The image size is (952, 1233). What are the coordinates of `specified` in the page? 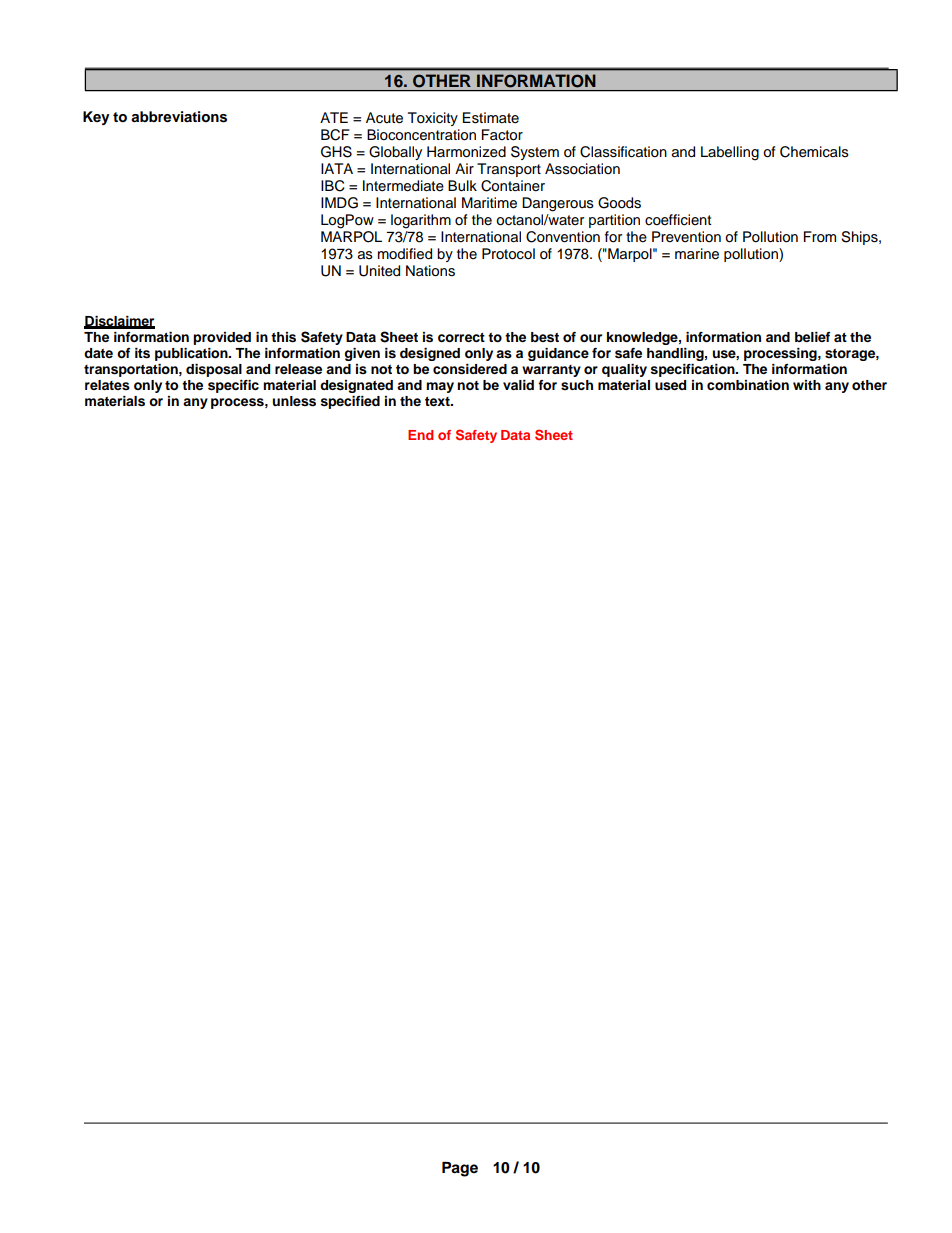 It's located at (350, 402).
